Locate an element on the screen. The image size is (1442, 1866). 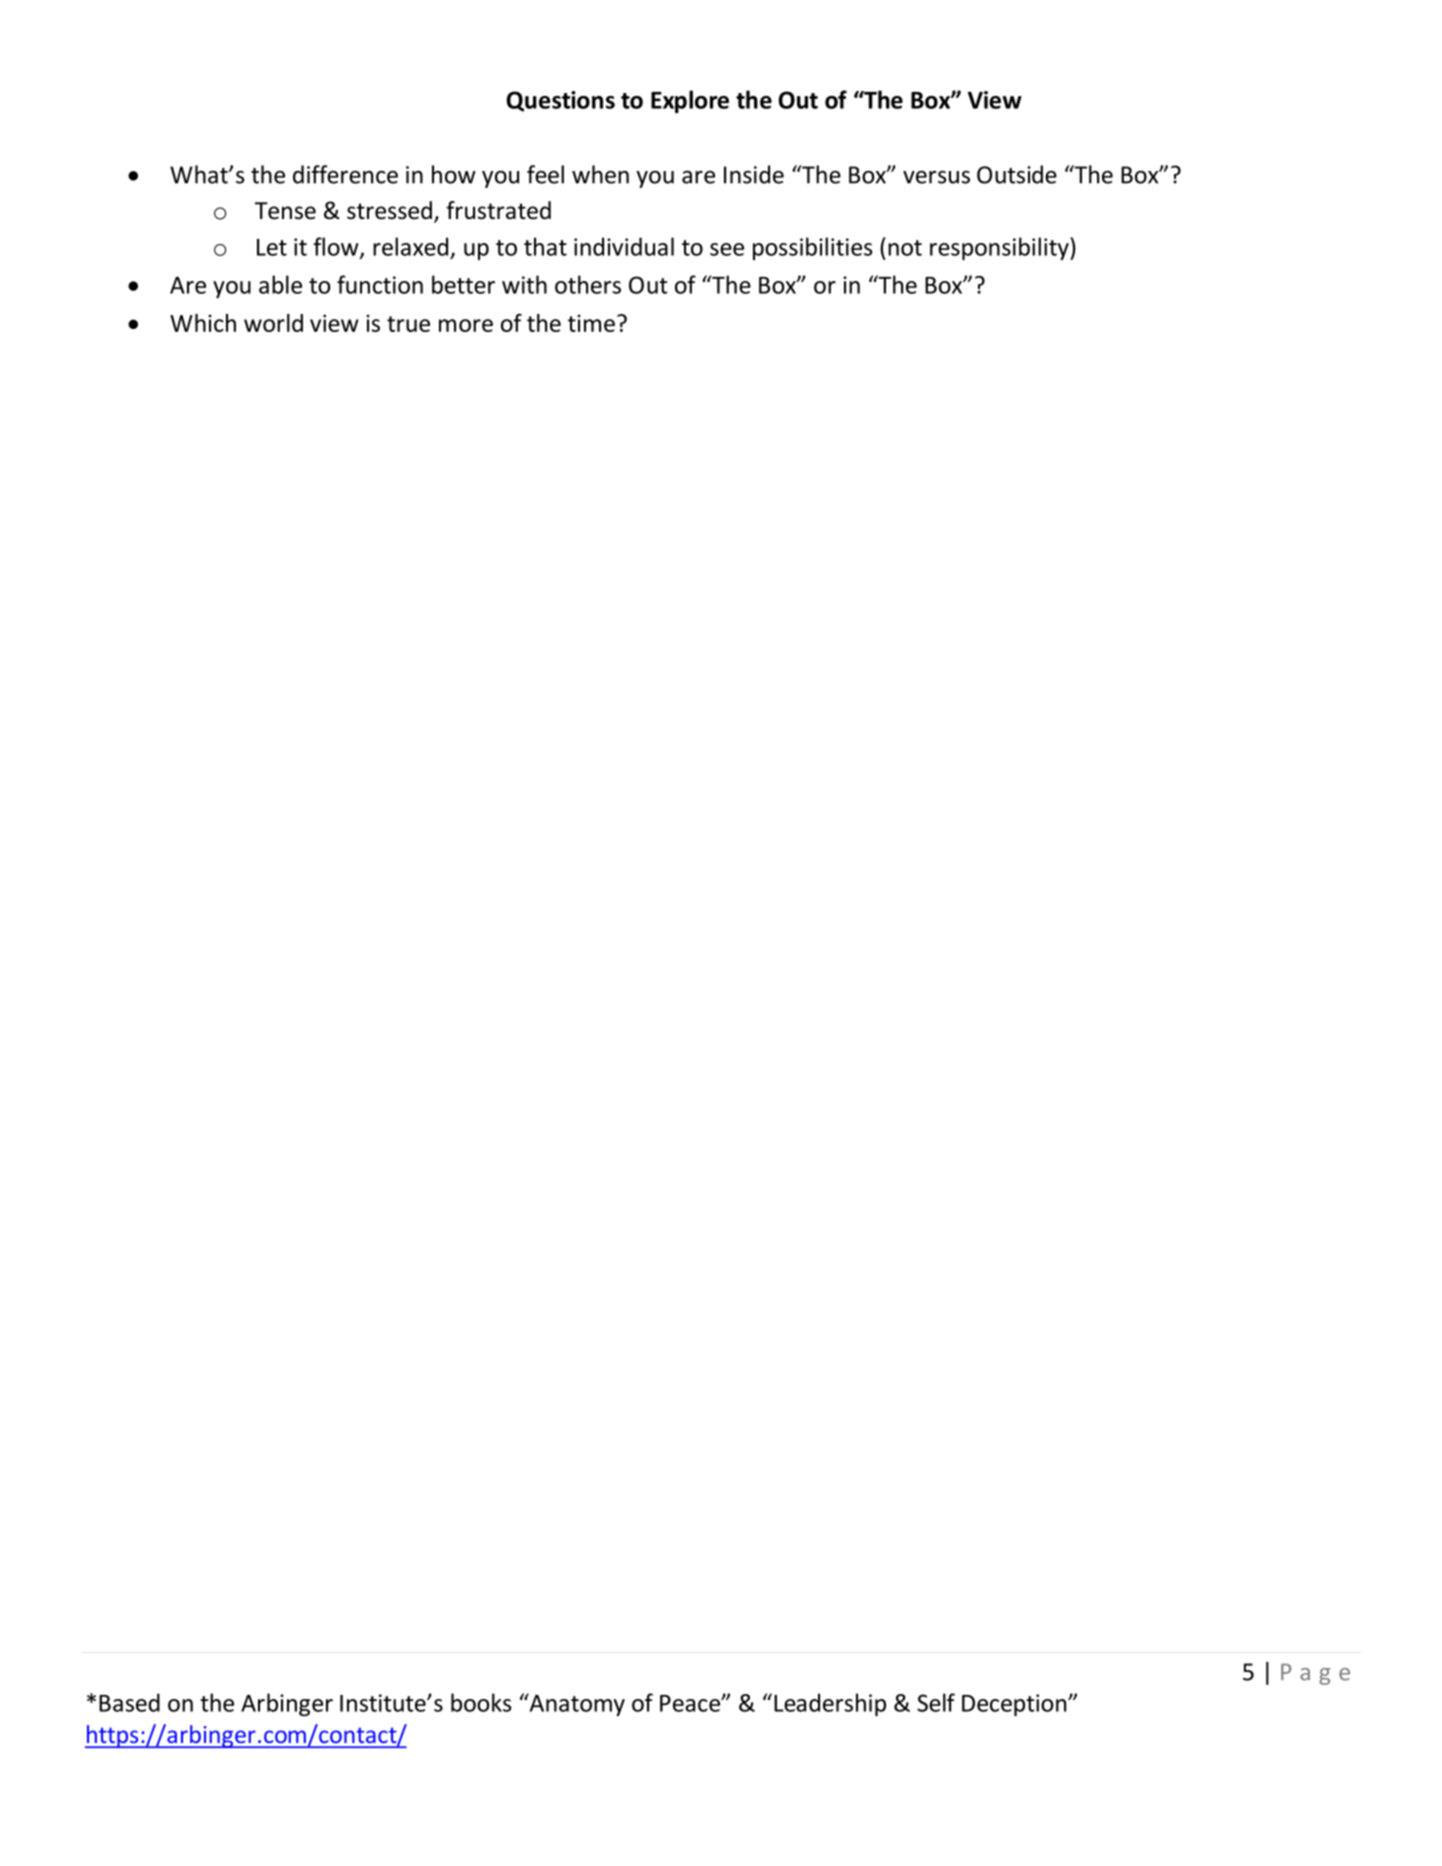
not is located at coordinates (905, 248).
